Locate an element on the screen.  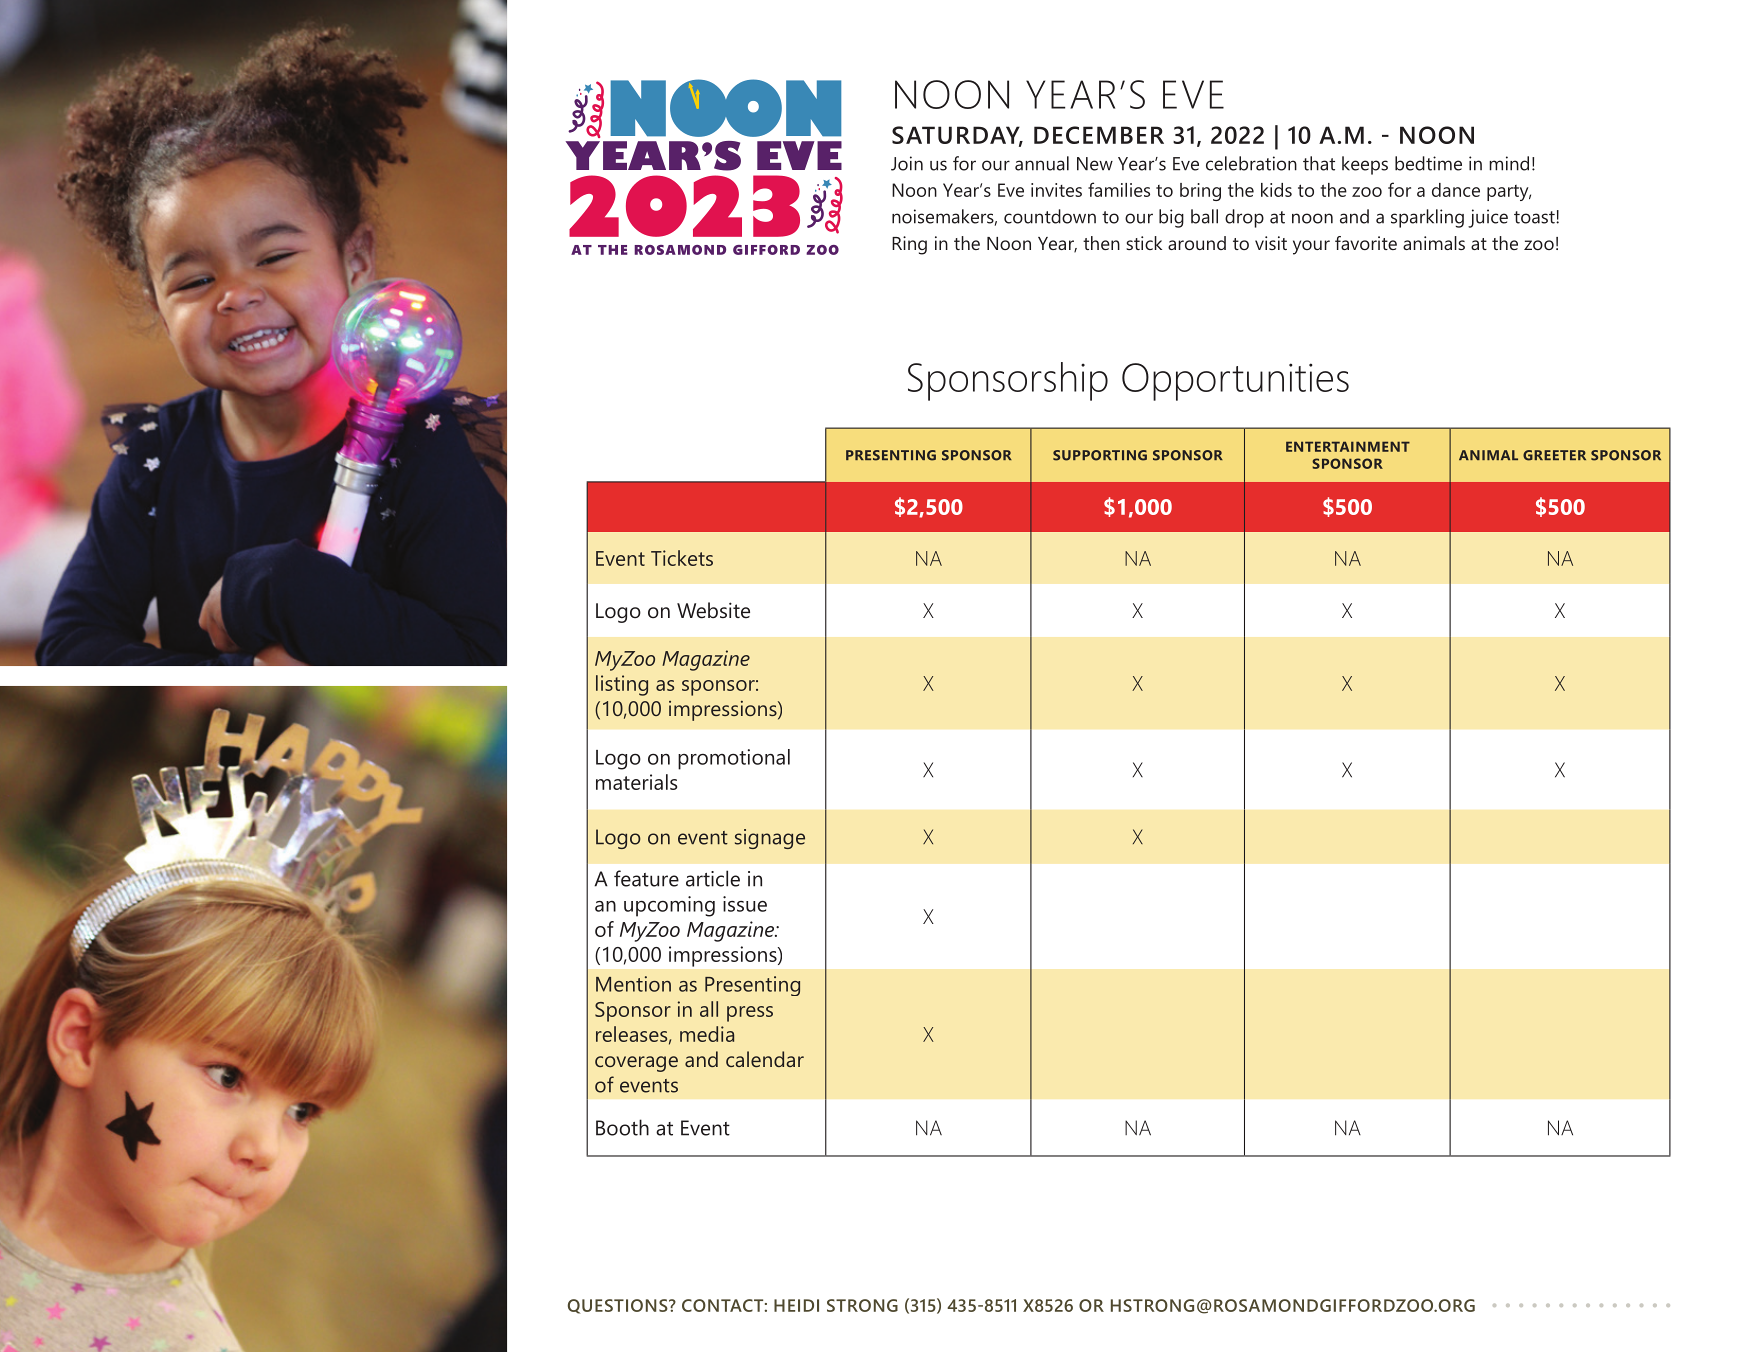
media is located at coordinates (707, 1034).
